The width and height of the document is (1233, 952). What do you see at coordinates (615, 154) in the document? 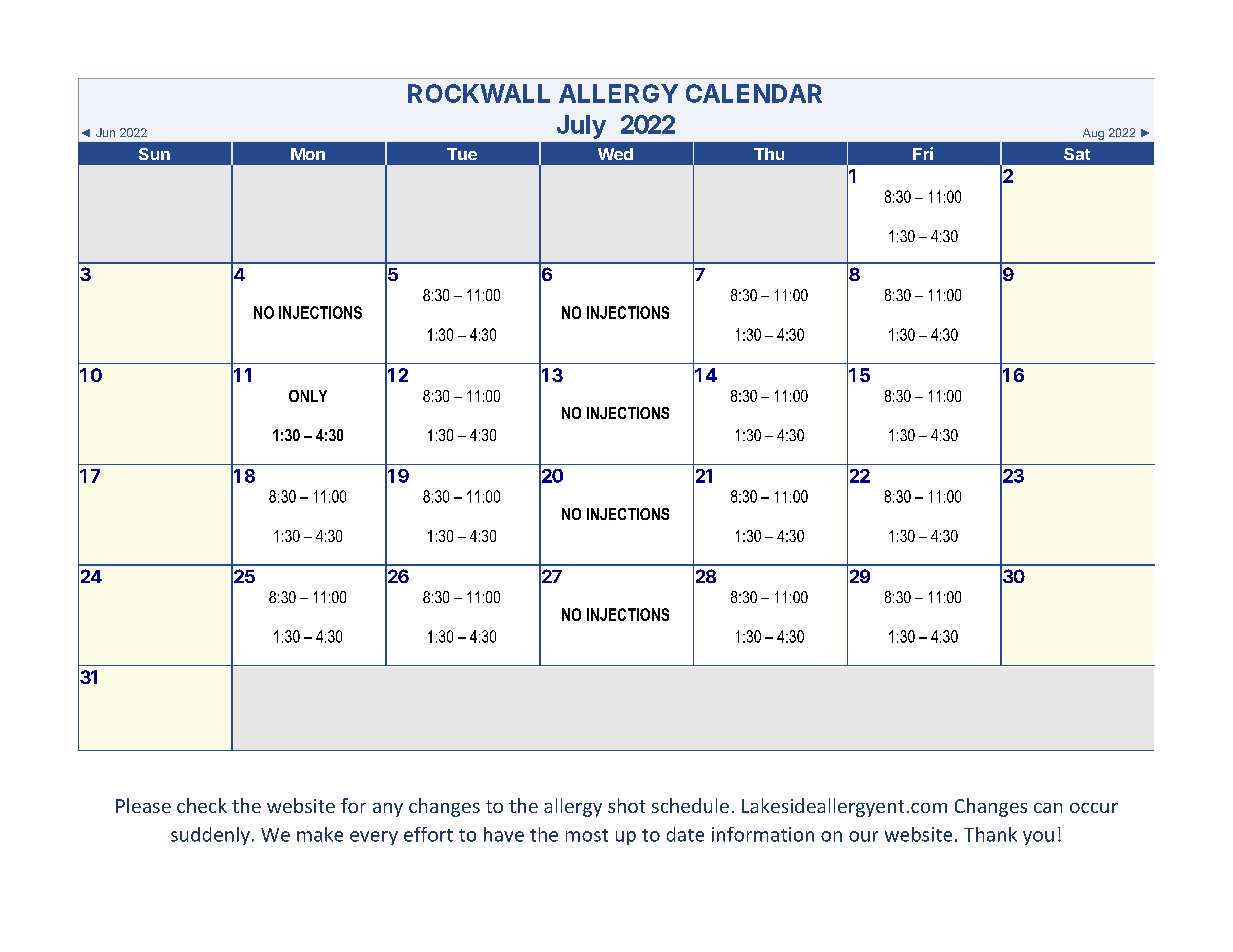
I see `Wed` at bounding box center [615, 154].
